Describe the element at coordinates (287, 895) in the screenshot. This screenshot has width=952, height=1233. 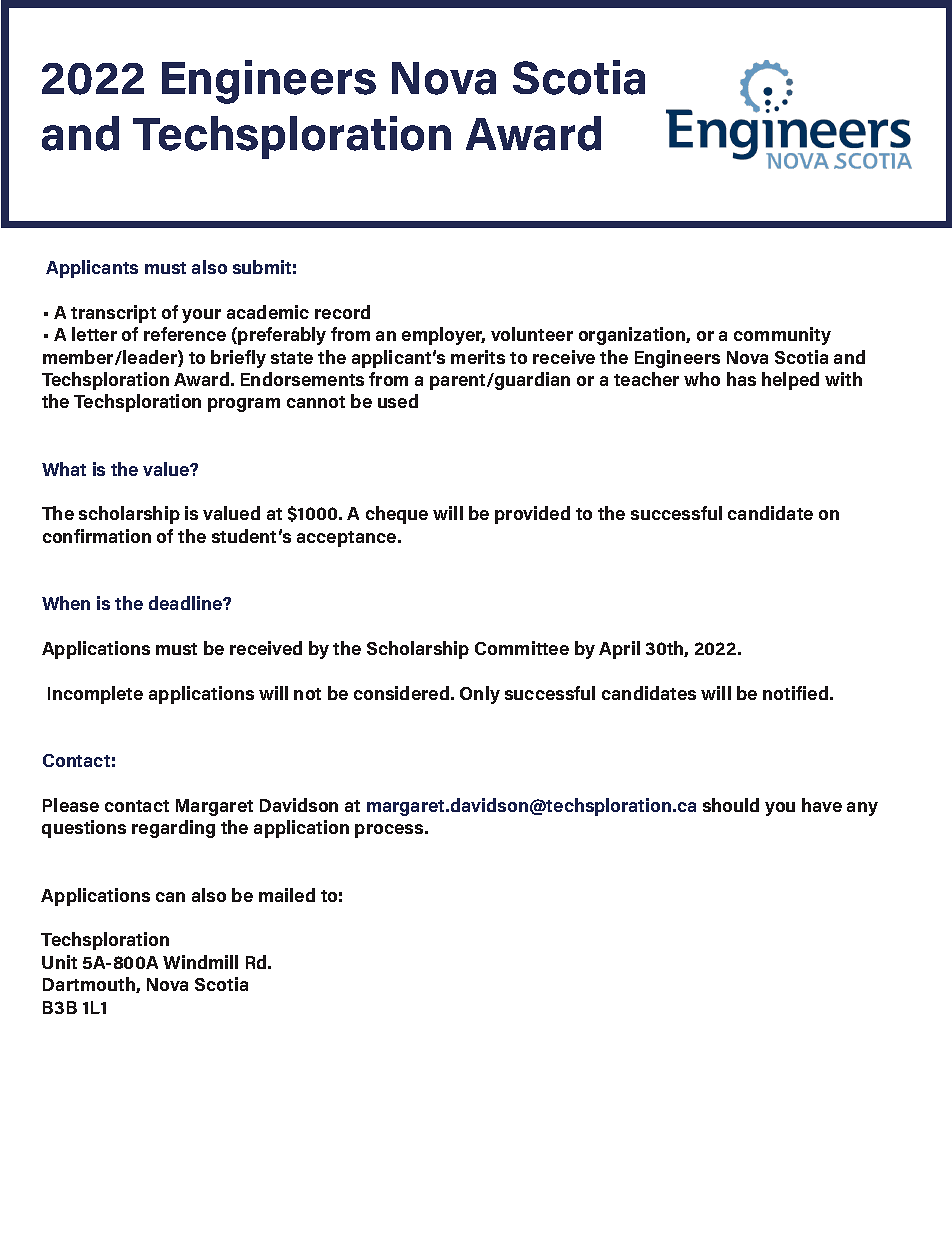
I see `mailed` at that location.
